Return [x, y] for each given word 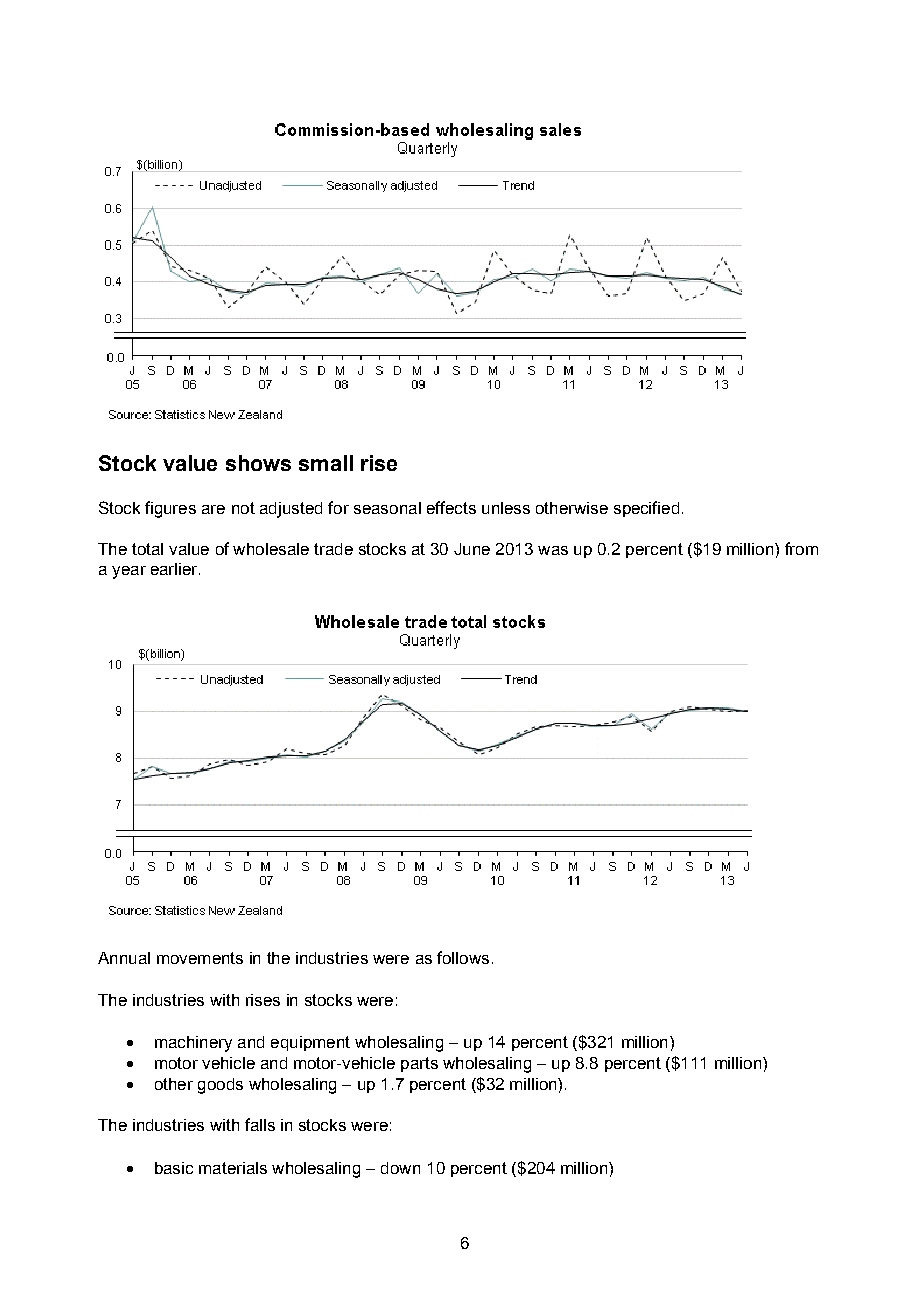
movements [200, 958]
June [472, 549]
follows [463, 957]
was [553, 550]
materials [233, 1168]
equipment [310, 1043]
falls [260, 1124]
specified [646, 509]
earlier [175, 569]
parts [419, 1064]
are [213, 509]
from [801, 548]
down [400, 1168]
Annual [124, 958]
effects [451, 507]
